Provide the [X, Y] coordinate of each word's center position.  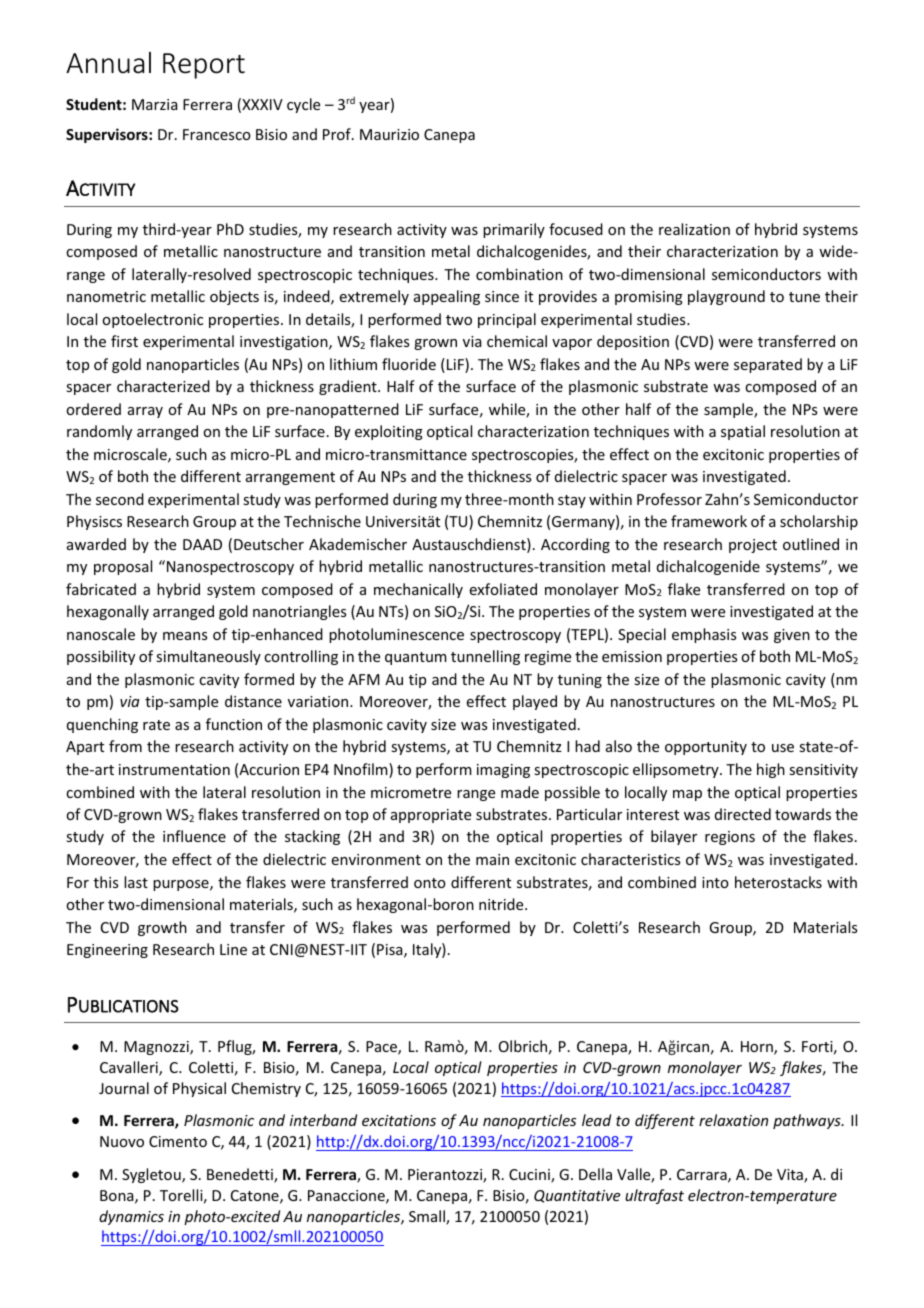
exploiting [389, 432]
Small [428, 1217]
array [145, 412]
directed [743, 814]
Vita [791, 1176]
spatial [743, 432]
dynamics [131, 1217]
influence [194, 836]
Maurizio [389, 134]
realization [694, 229]
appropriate [431, 816]
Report [204, 66]
